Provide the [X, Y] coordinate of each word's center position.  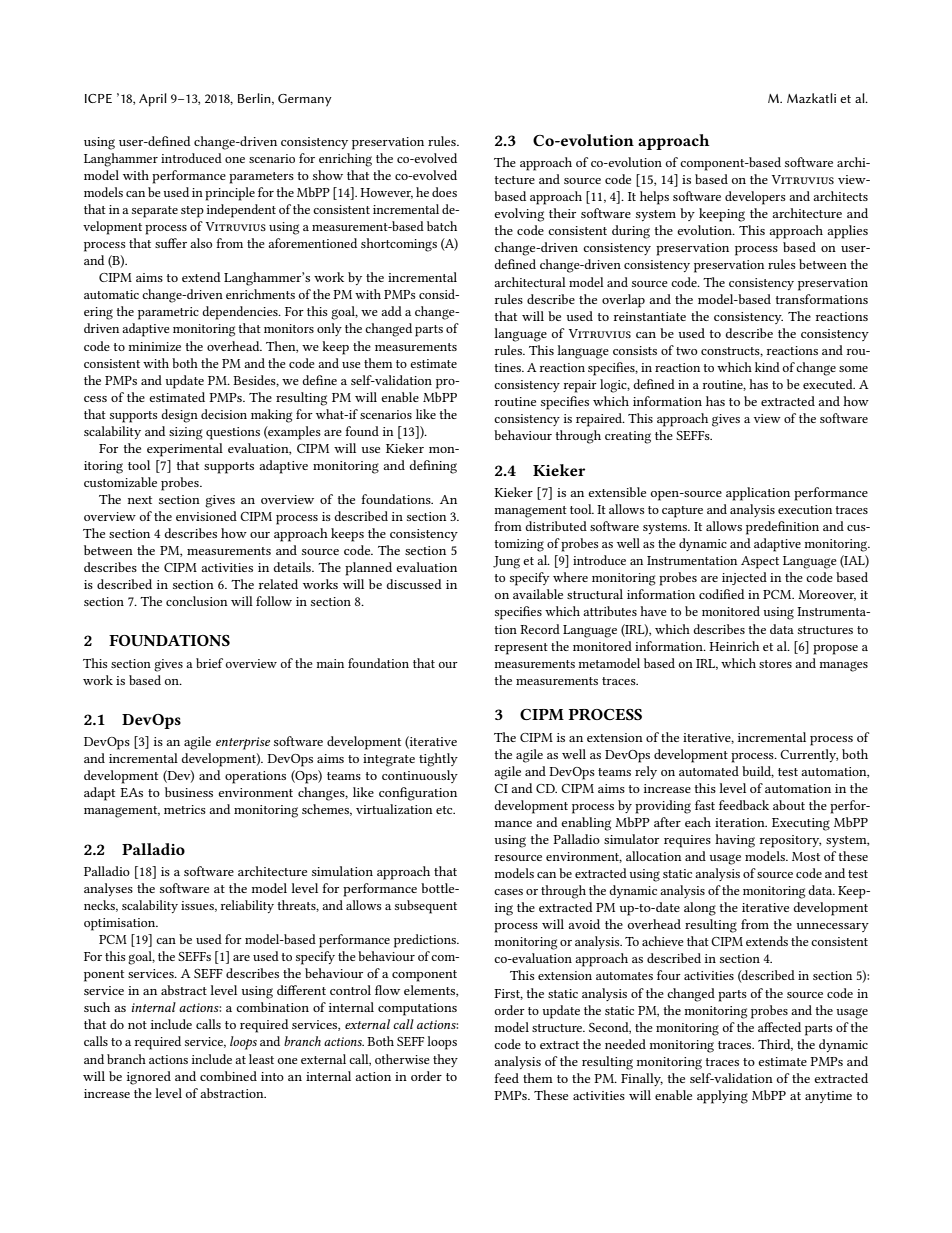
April [153, 100]
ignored [149, 1078]
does [444, 192]
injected [744, 578]
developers [755, 198]
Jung [506, 562]
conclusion [197, 601]
